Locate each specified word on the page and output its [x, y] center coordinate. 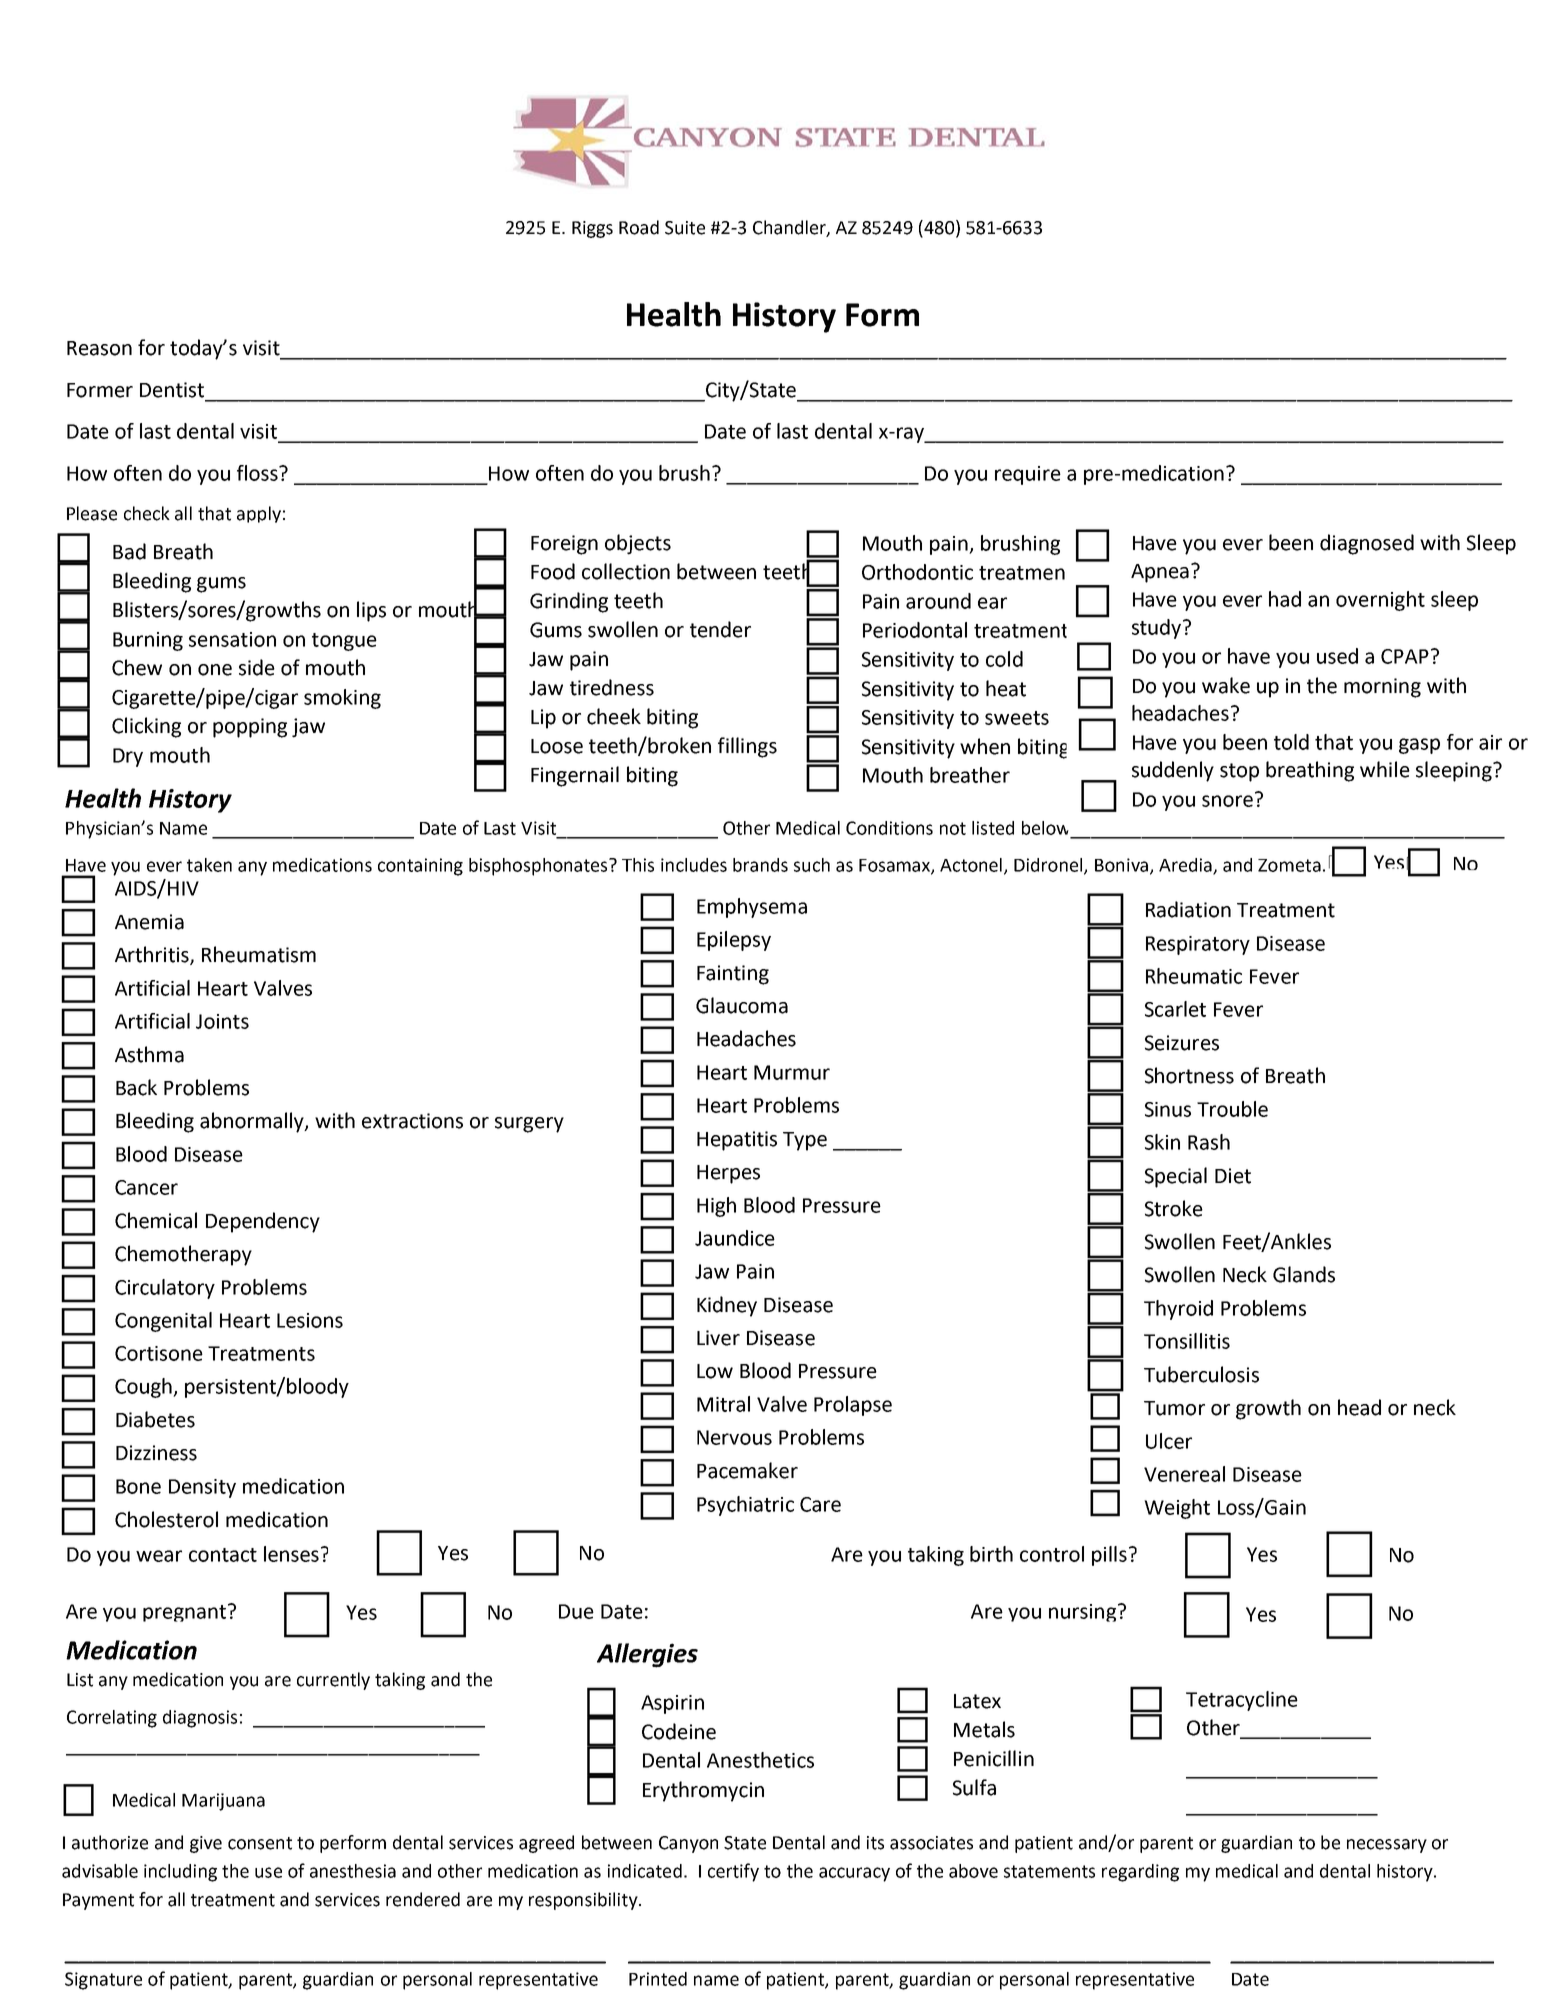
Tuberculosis [1201, 1374]
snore [1227, 801]
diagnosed [1367, 544]
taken [209, 865]
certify [733, 1872]
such [812, 865]
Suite [685, 228]
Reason [99, 348]
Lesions [310, 1320]
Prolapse [853, 1406]
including [180, 1873]
